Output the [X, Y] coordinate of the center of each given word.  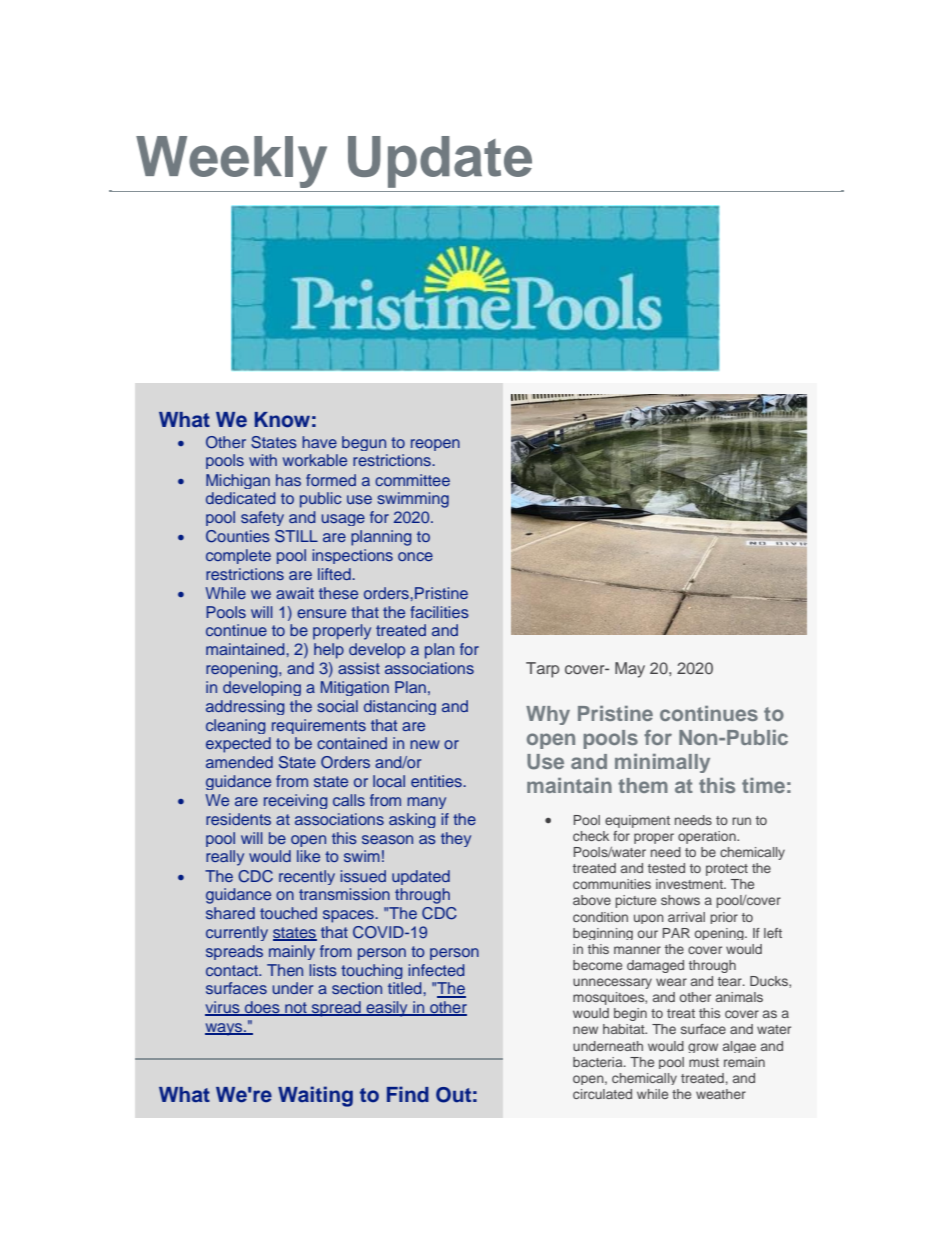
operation [708, 837]
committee [412, 480]
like [308, 856]
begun [364, 443]
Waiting [315, 1096]
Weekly [231, 162]
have [319, 442]
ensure [321, 613]
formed [331, 480]
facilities [439, 612]
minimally [662, 763]
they [456, 839]
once [415, 556]
